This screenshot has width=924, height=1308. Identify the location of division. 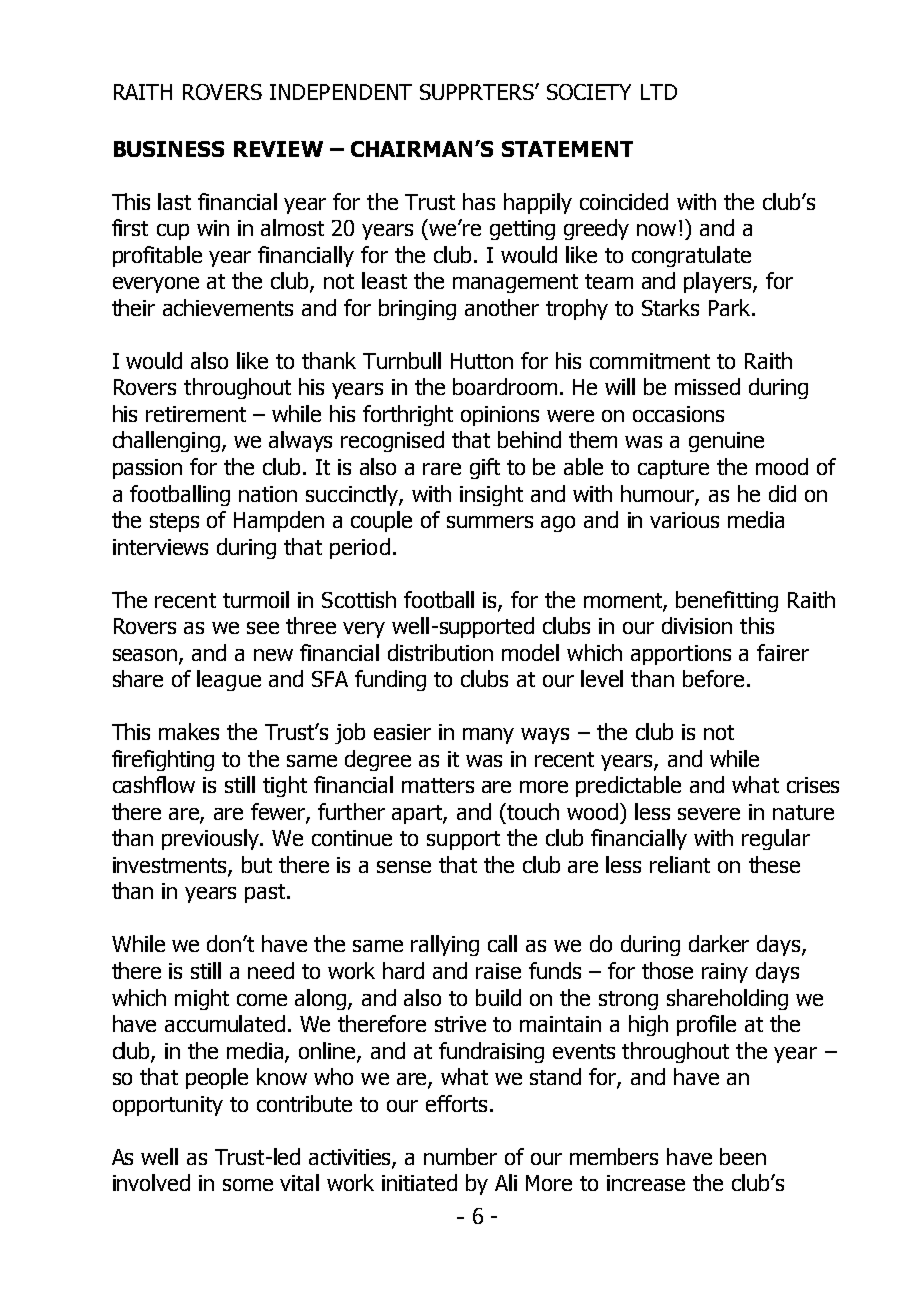
(697, 625).
